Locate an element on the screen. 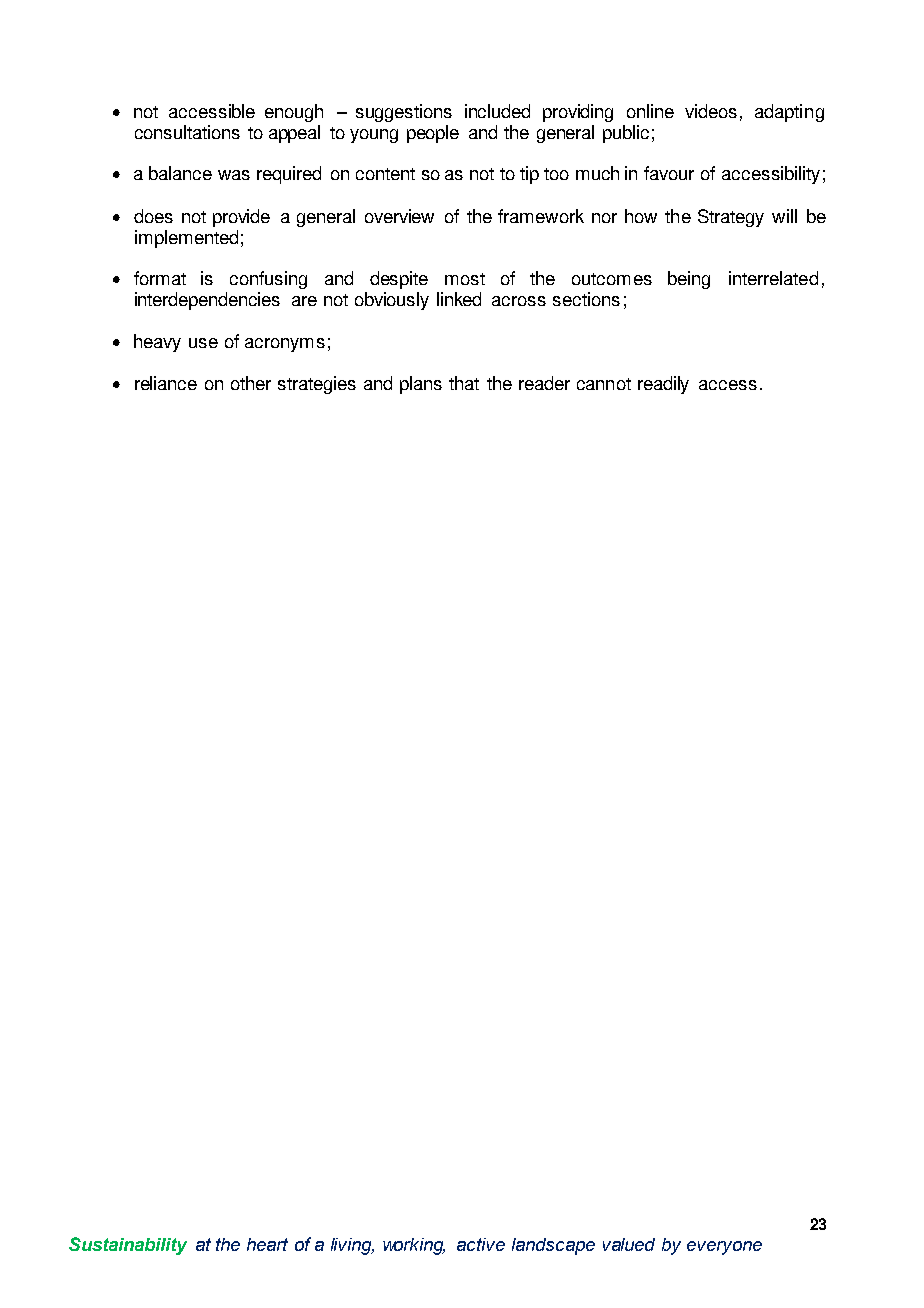 This screenshot has height=1308, width=924. Sustainability is located at coordinates (128, 1246).
